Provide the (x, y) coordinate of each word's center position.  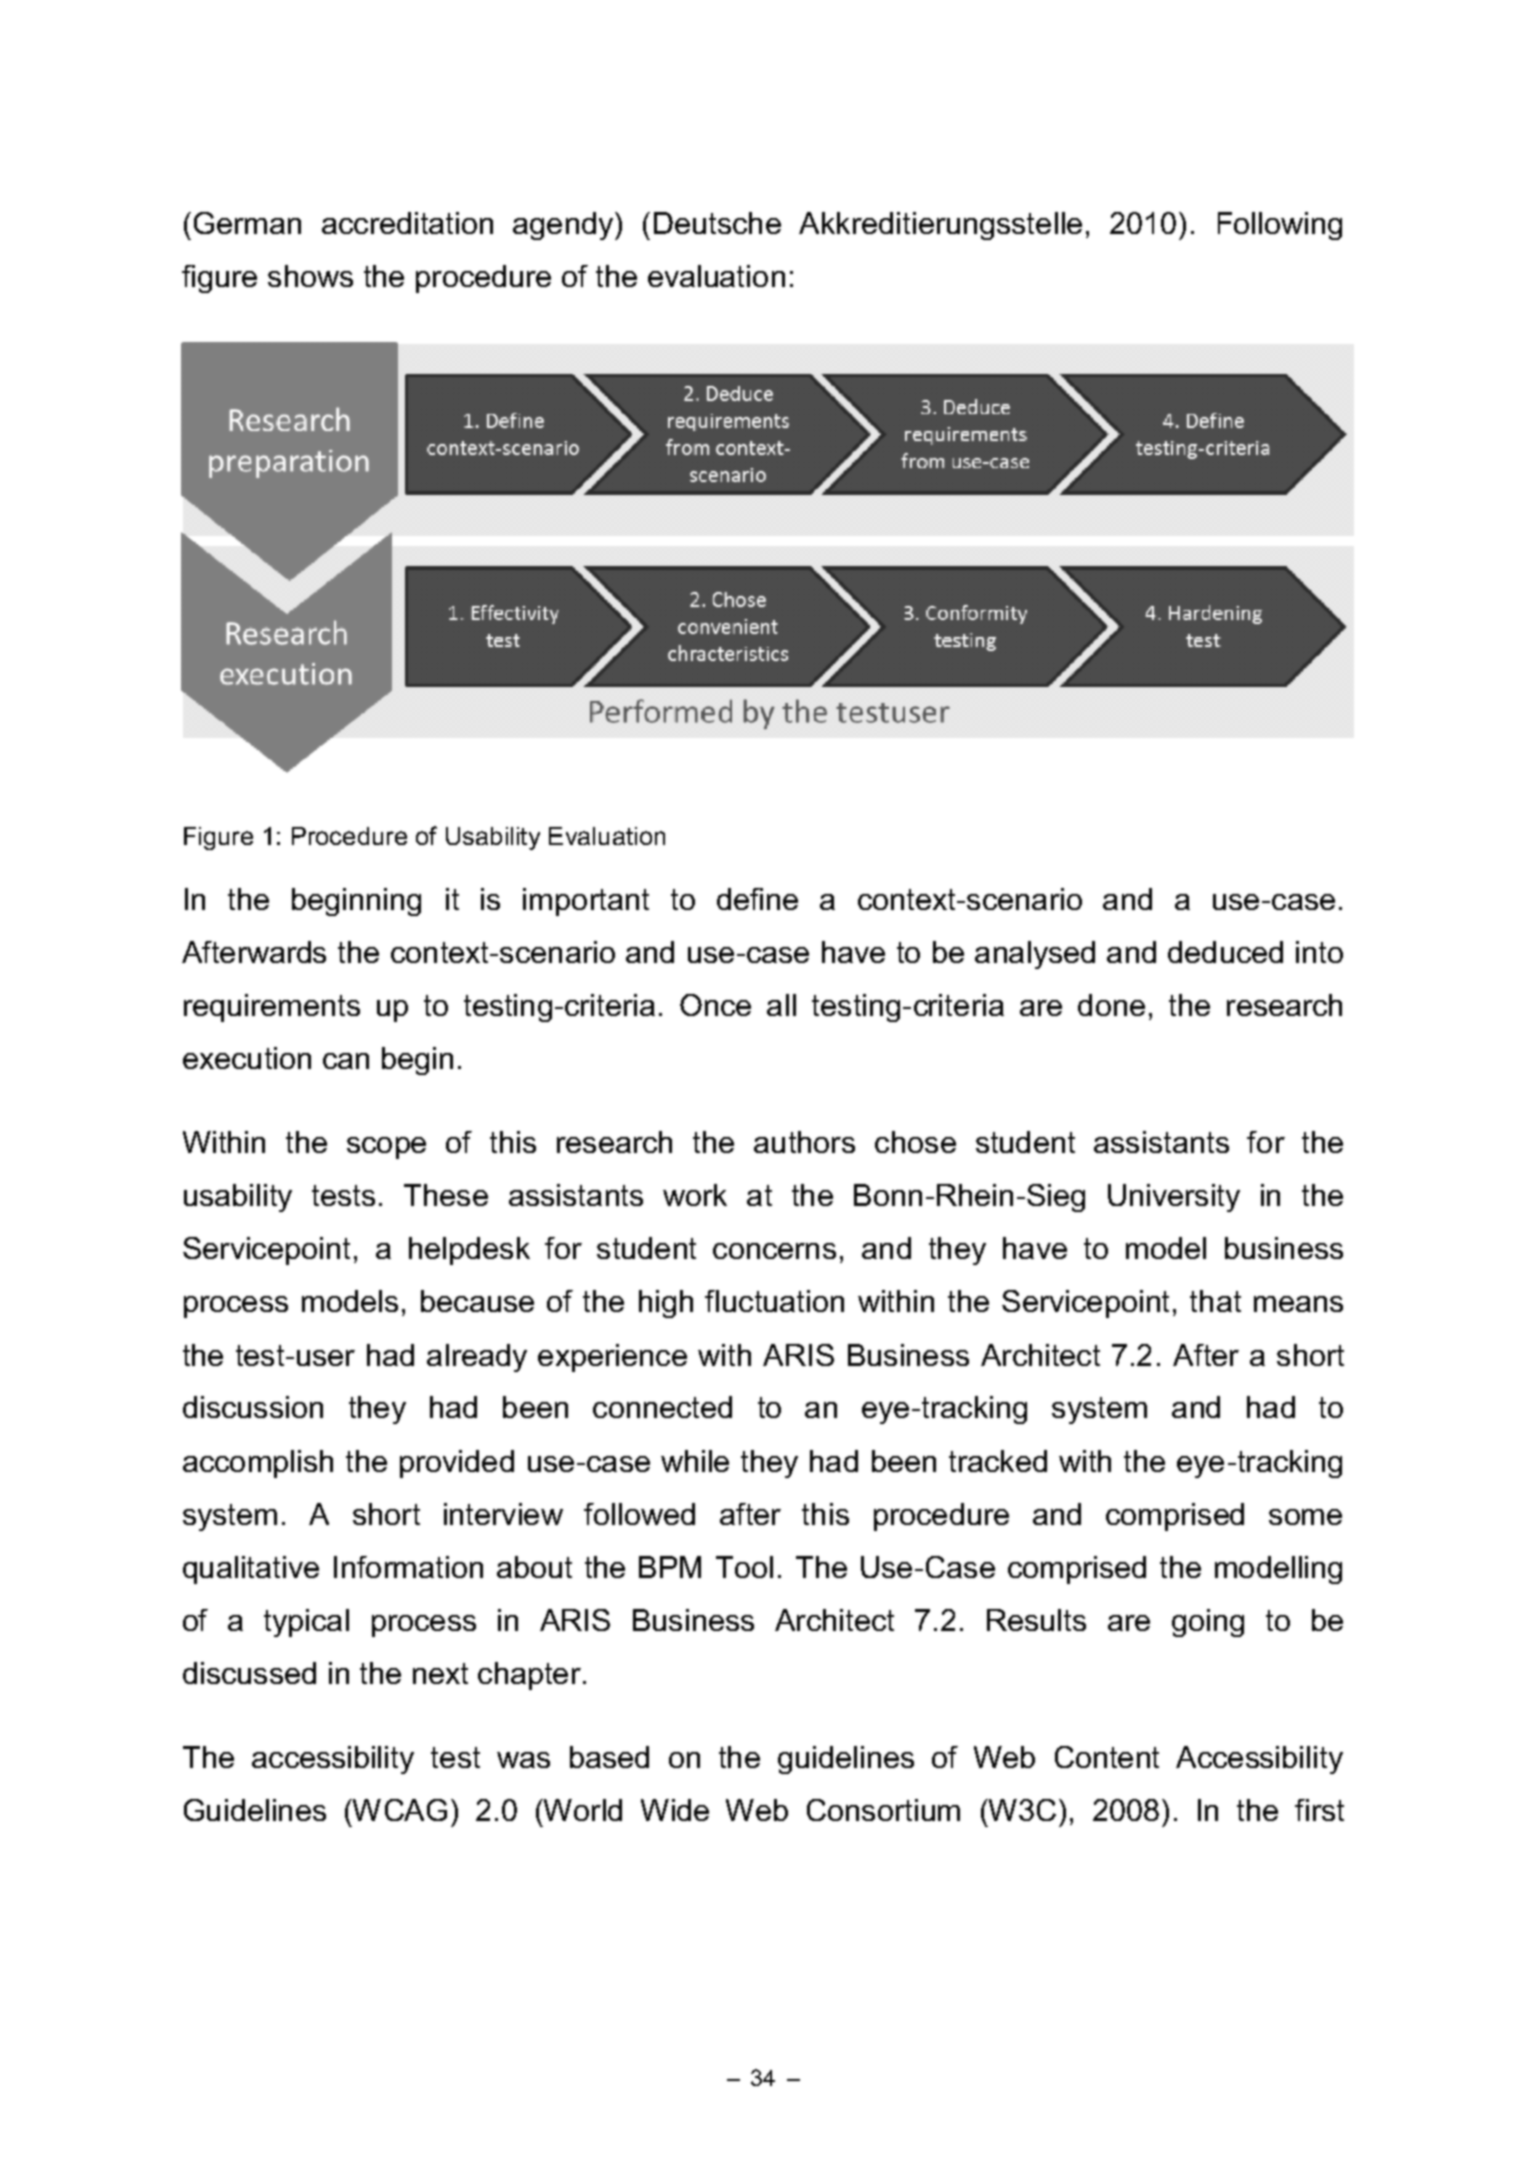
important (586, 902)
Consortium (883, 1810)
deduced (1225, 952)
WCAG (398, 1810)
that (1215, 1301)
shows (310, 276)
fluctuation (774, 1301)
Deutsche (717, 223)
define (757, 899)
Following (1280, 226)
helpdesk (469, 1251)
